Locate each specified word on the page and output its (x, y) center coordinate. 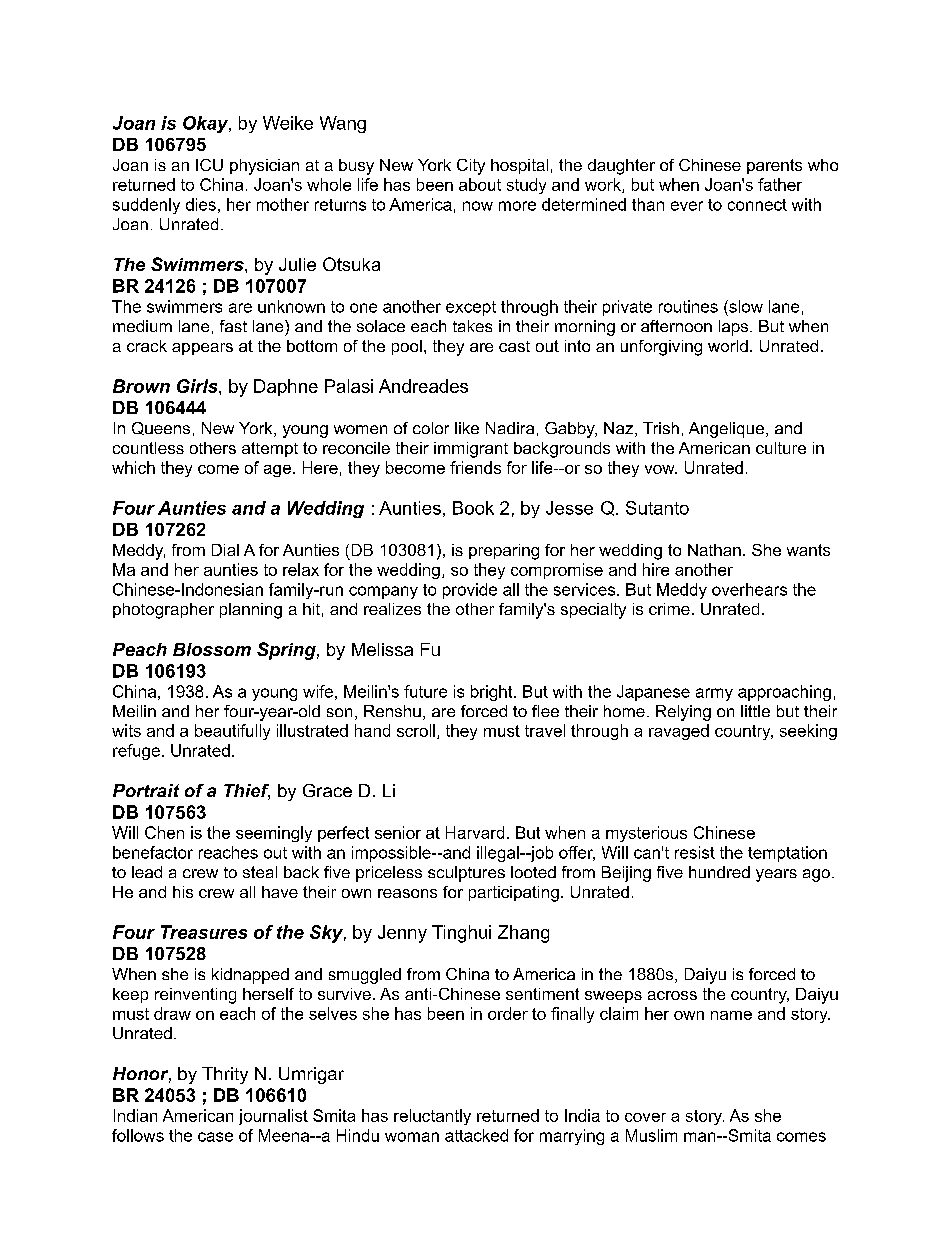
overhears (749, 589)
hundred (719, 872)
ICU (209, 165)
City (471, 167)
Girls (198, 386)
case (215, 1137)
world (728, 346)
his (183, 892)
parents (774, 166)
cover (645, 1117)
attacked (476, 1135)
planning (251, 611)
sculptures (466, 874)
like (467, 428)
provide (470, 591)
